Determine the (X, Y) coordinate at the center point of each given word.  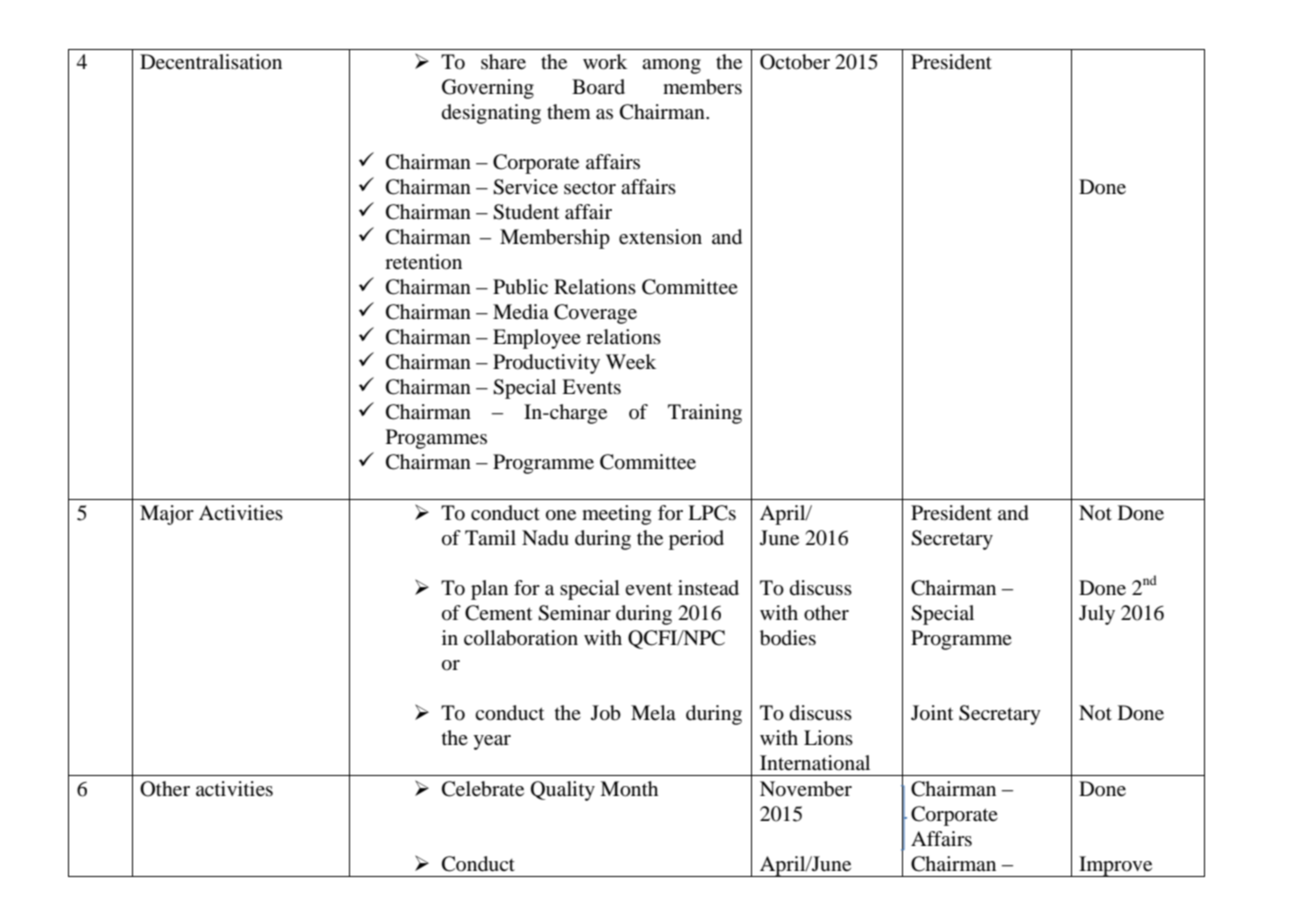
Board (598, 87)
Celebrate (483, 789)
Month (629, 789)
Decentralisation (211, 62)
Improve (1116, 866)
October (795, 62)
